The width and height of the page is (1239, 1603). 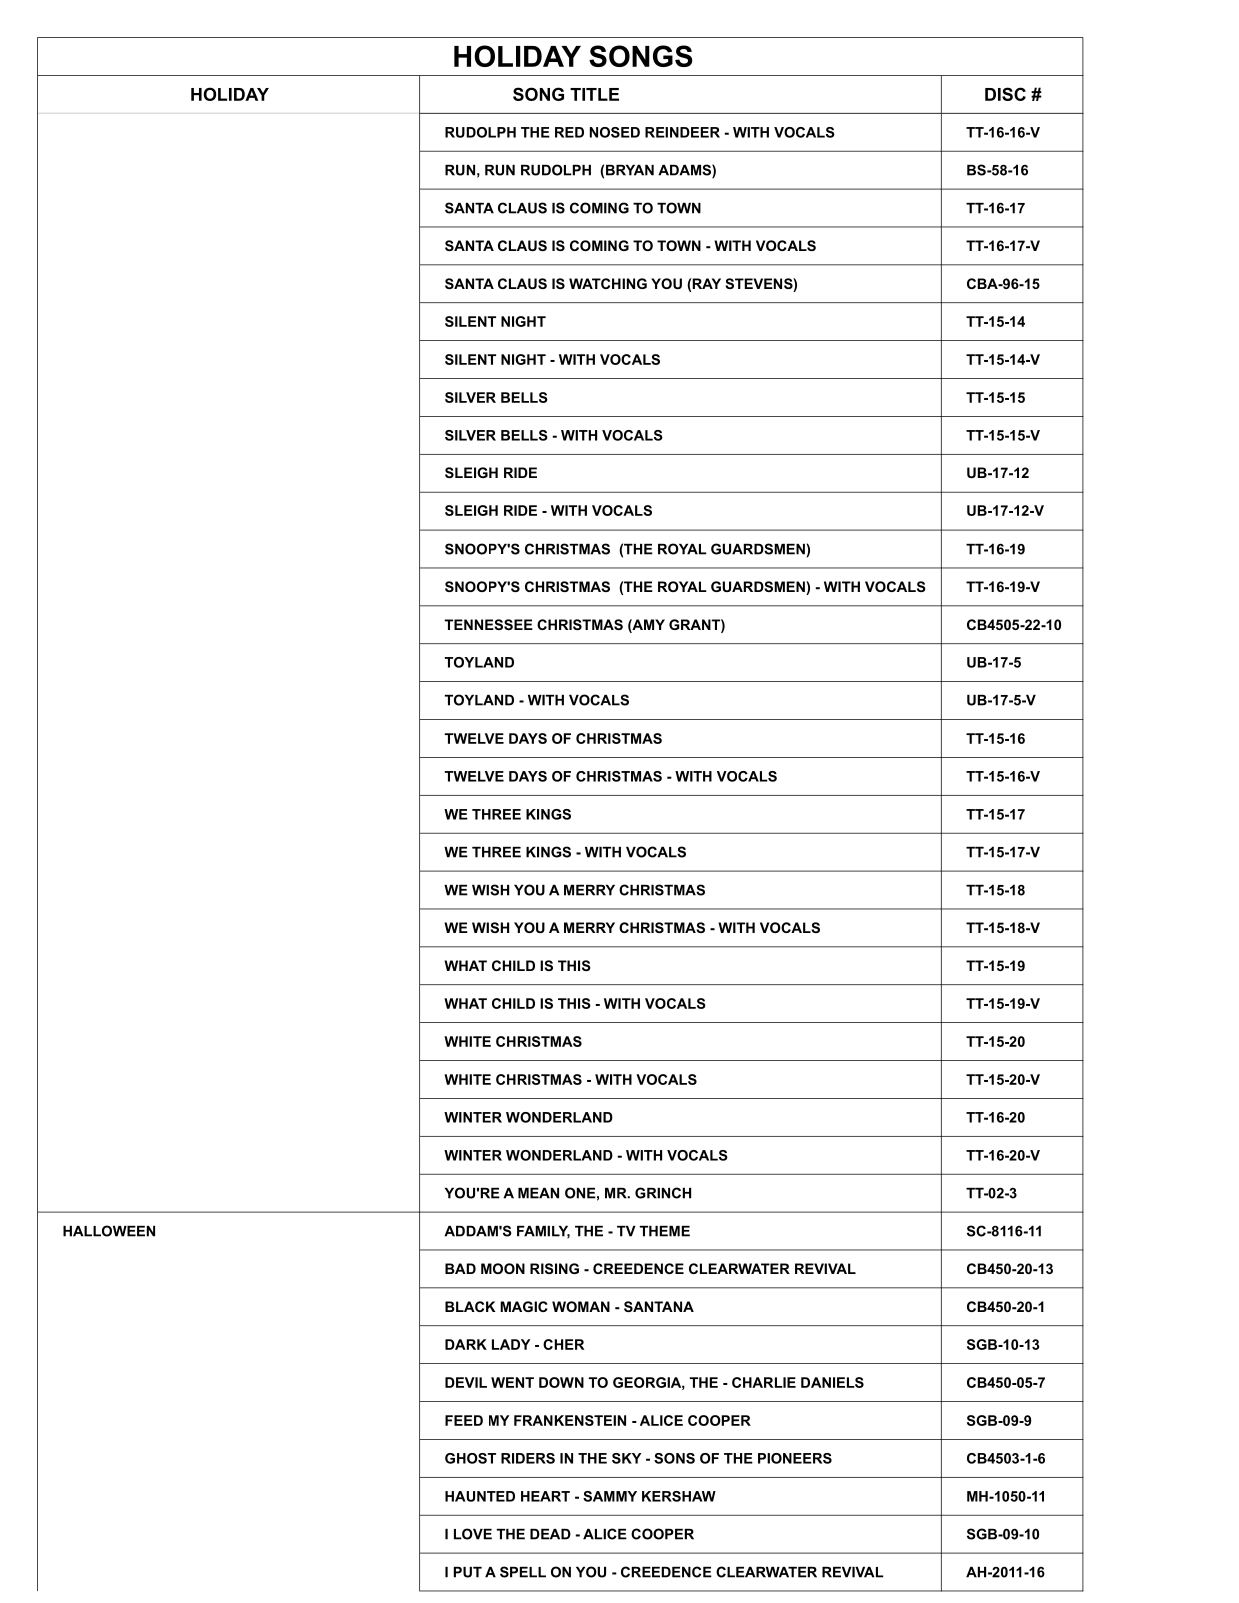 What do you see at coordinates (615, 132) in the page?
I see `NOSED` at bounding box center [615, 132].
